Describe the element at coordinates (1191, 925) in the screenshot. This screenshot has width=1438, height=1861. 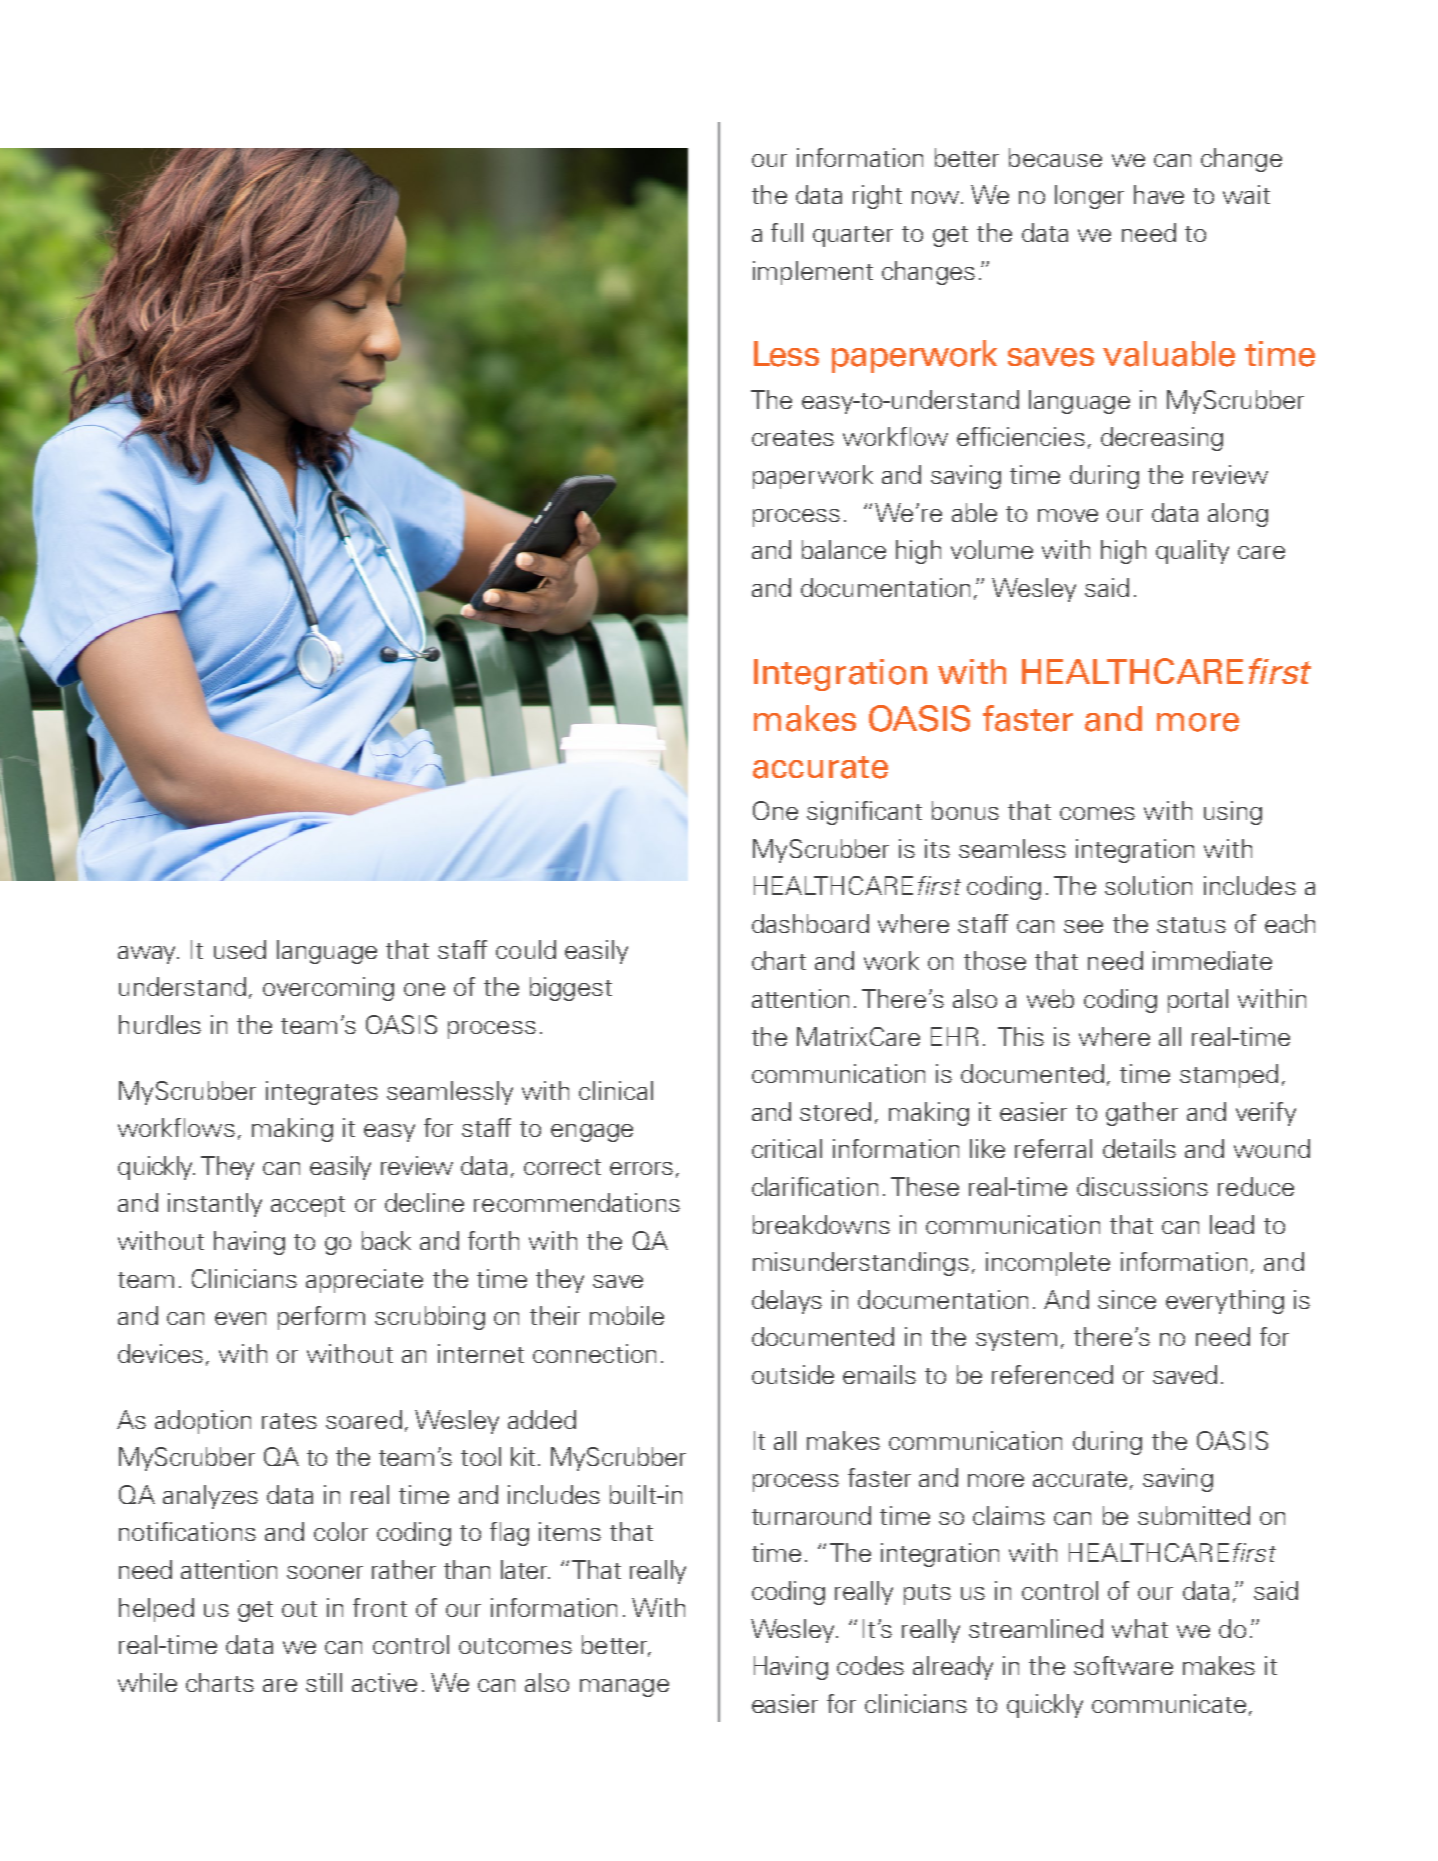
I see `status` at that location.
